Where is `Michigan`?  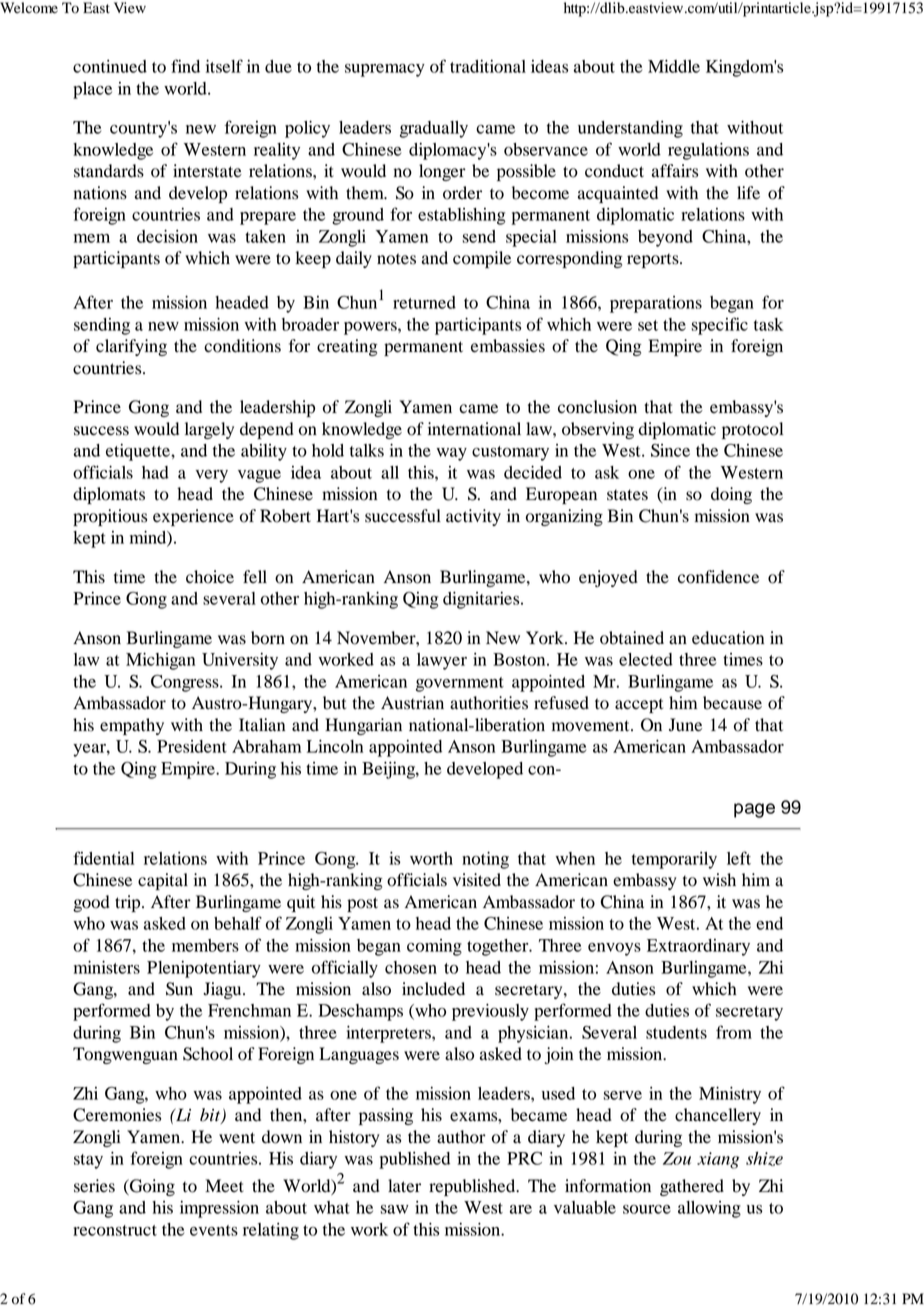 Michigan is located at coordinates (160, 661).
